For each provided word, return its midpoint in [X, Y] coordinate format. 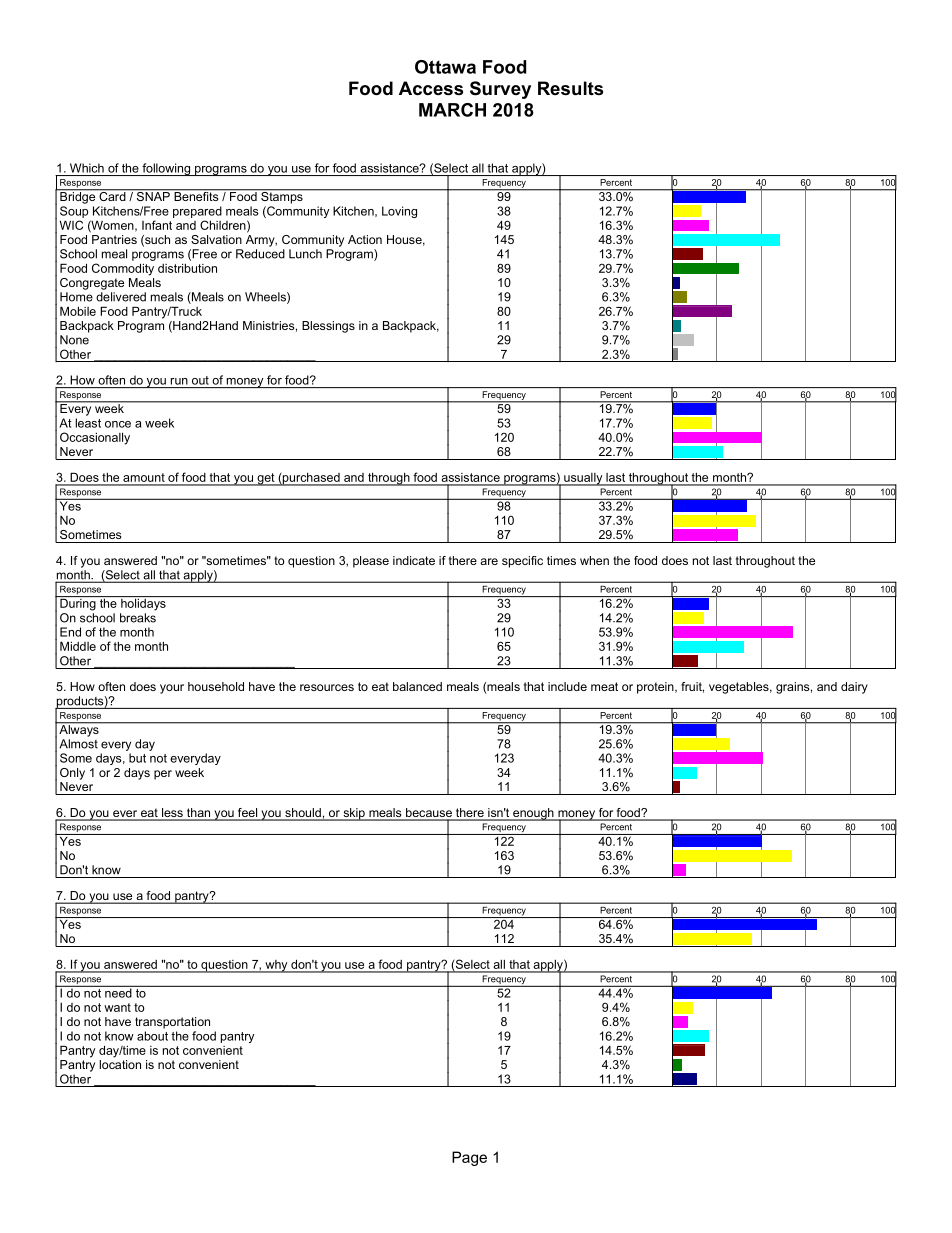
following [166, 169]
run [179, 381]
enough [533, 814]
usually [583, 479]
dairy [854, 688]
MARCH [452, 110]
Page [469, 1158]
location [120, 1064]
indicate [414, 560]
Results [570, 88]
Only [72, 774]
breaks [138, 618]
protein [656, 688]
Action [365, 239]
